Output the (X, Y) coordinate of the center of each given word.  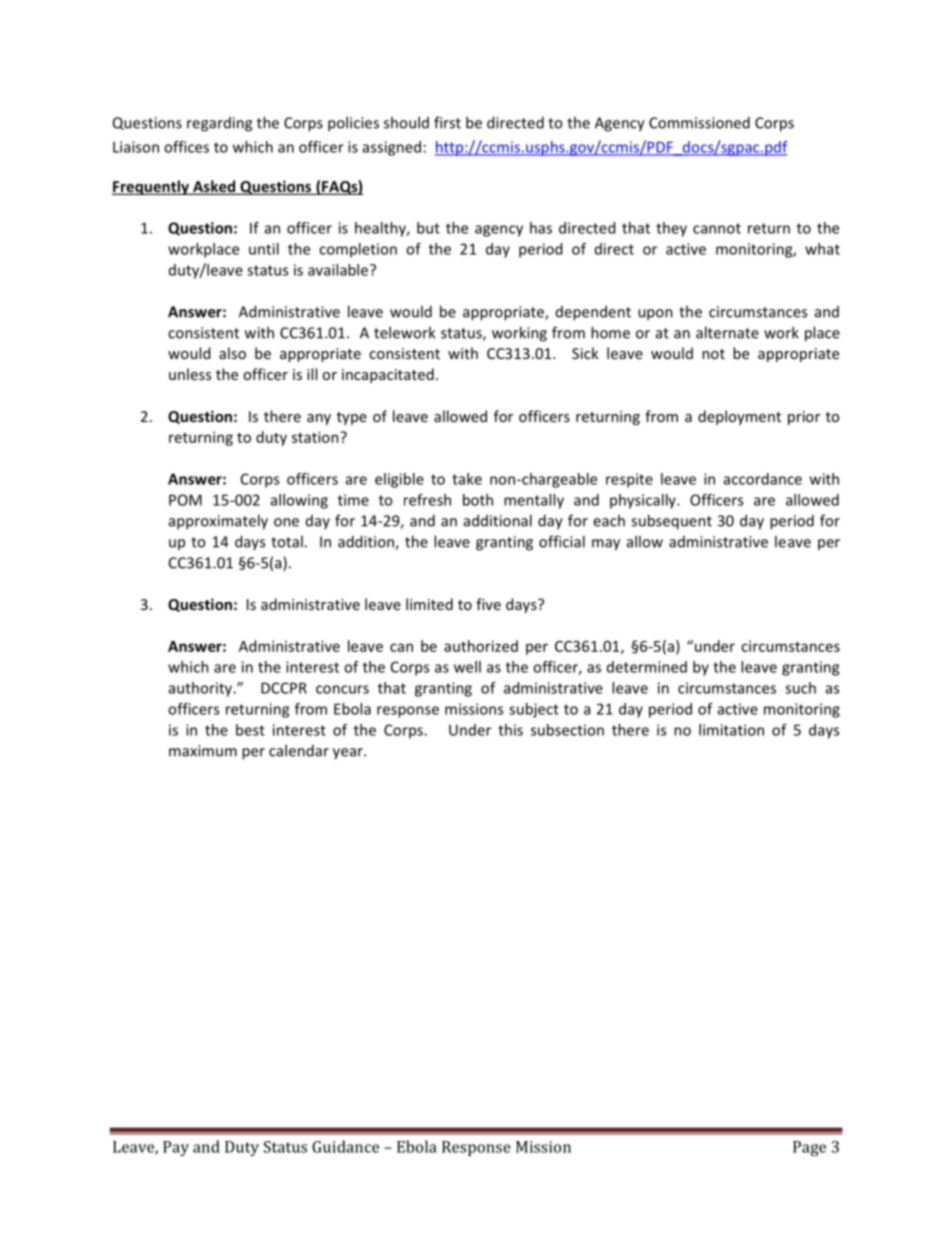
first (447, 122)
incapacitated (388, 375)
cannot (717, 228)
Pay (176, 1148)
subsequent (671, 522)
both (478, 500)
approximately (218, 522)
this (510, 730)
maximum (203, 751)
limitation (731, 730)
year (349, 754)
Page (809, 1148)
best (250, 730)
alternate (727, 332)
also (232, 353)
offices (186, 147)
